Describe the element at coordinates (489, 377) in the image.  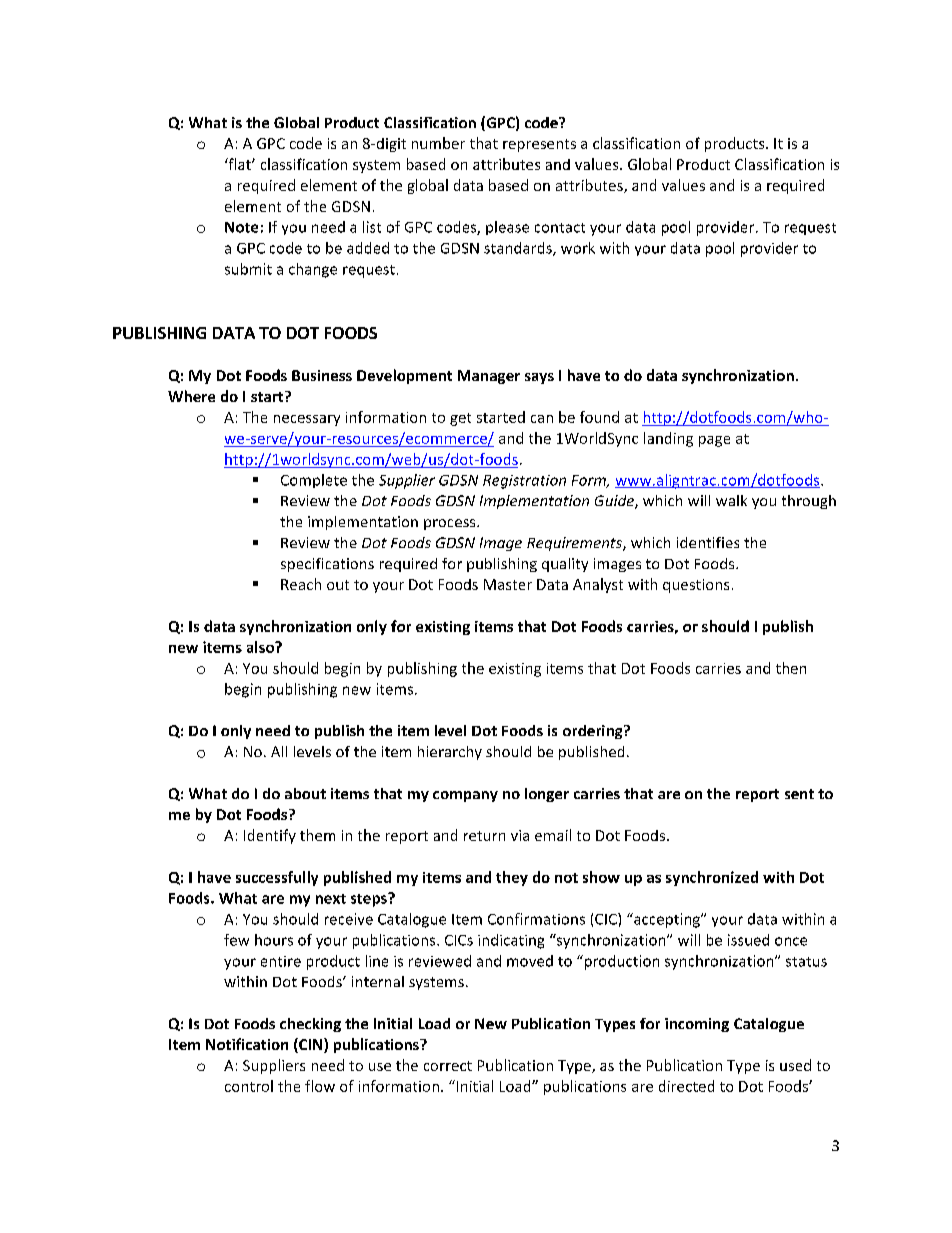
I see `Manager` at that location.
